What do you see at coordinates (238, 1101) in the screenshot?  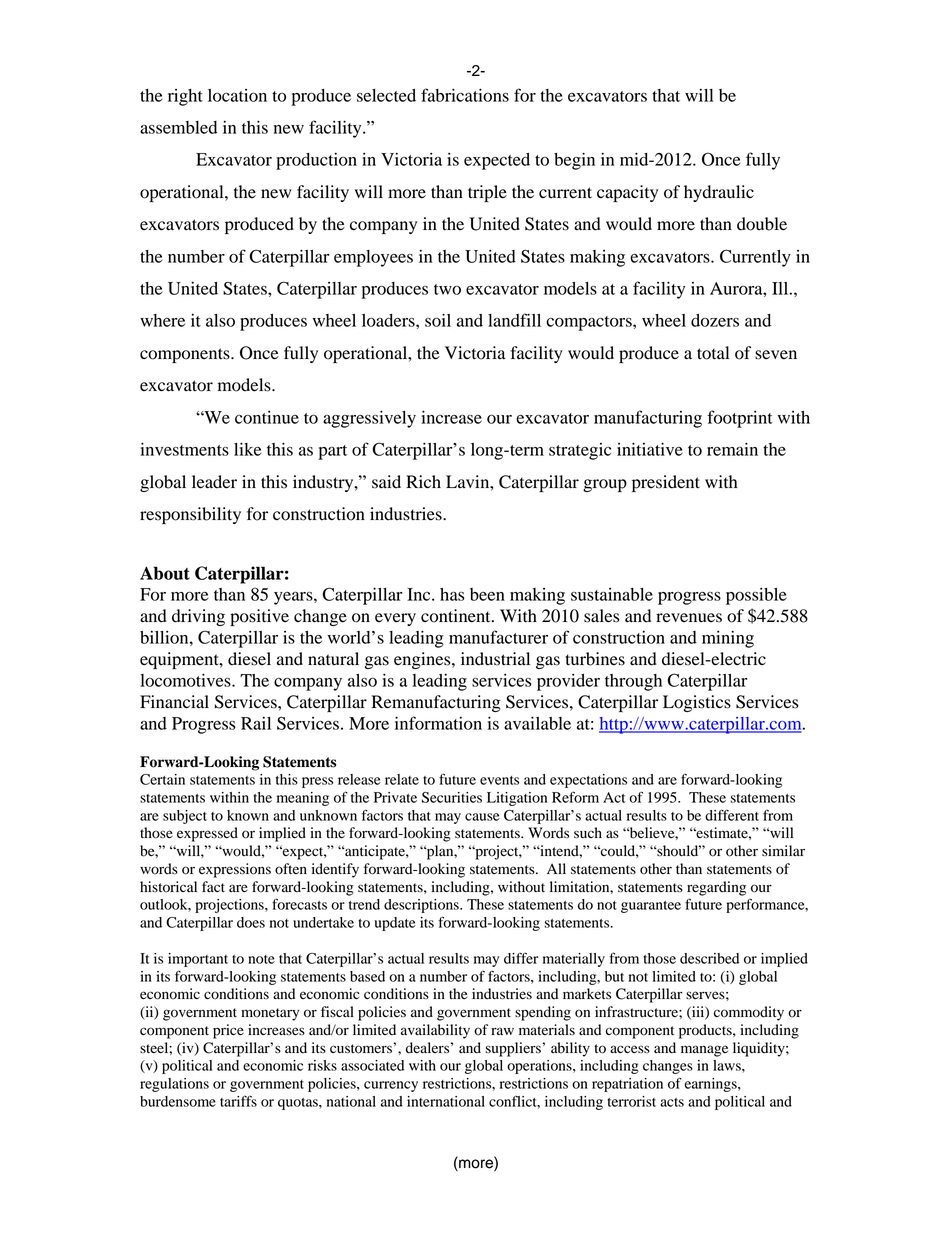 I see `tariffs` at bounding box center [238, 1101].
